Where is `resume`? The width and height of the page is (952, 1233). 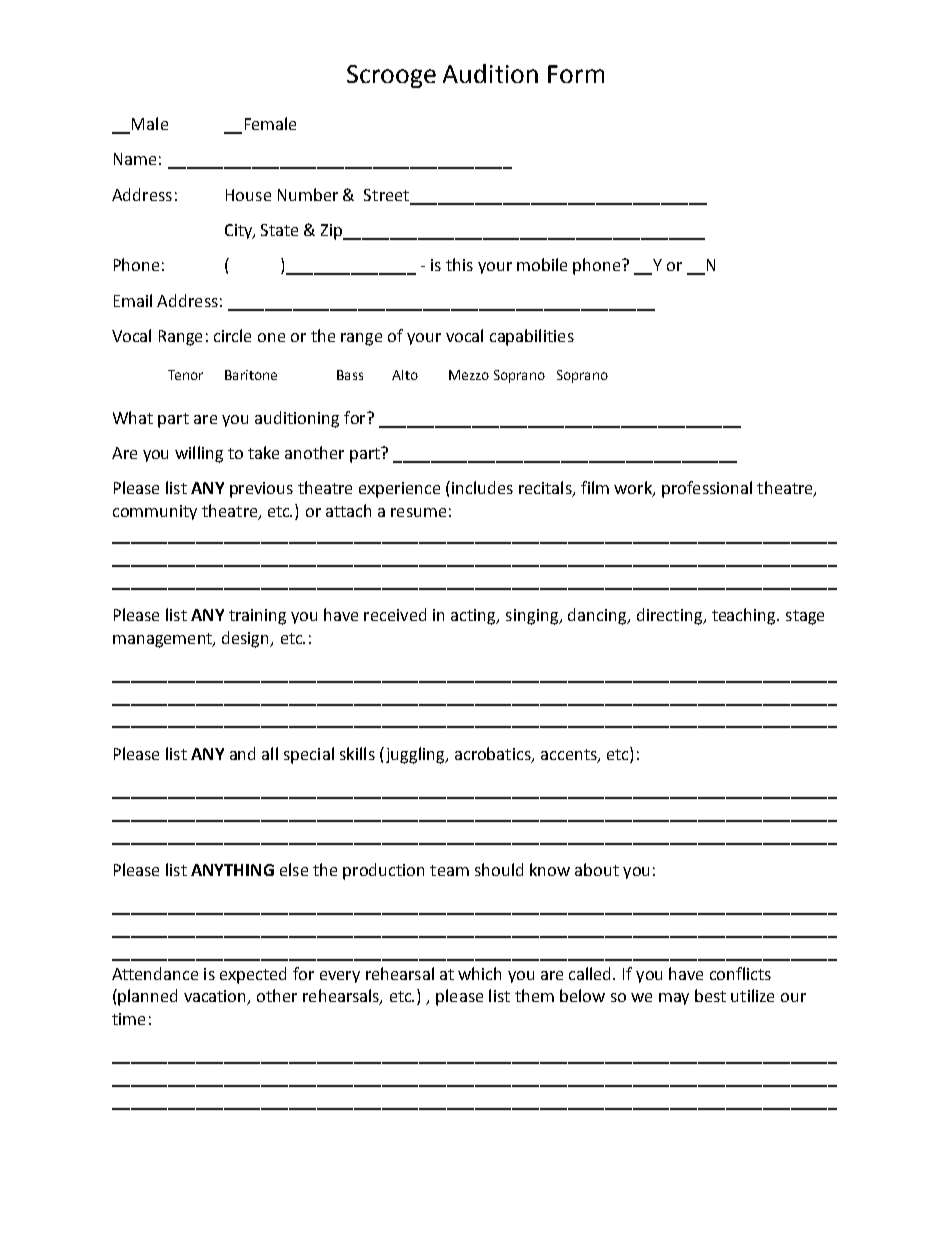 resume is located at coordinates (418, 512).
